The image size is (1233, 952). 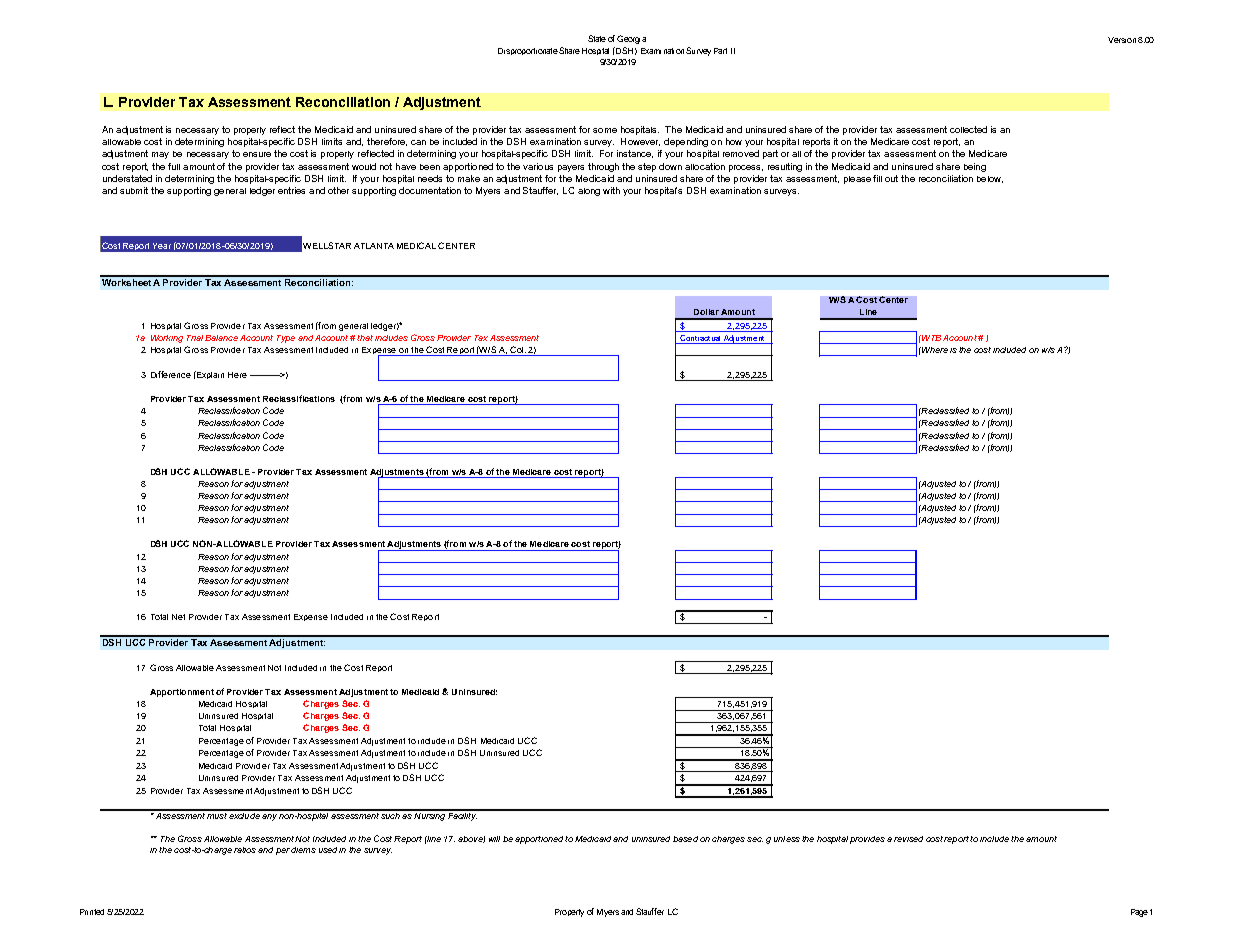 What do you see at coordinates (245, 850) in the screenshot?
I see `ratios` at bounding box center [245, 850].
